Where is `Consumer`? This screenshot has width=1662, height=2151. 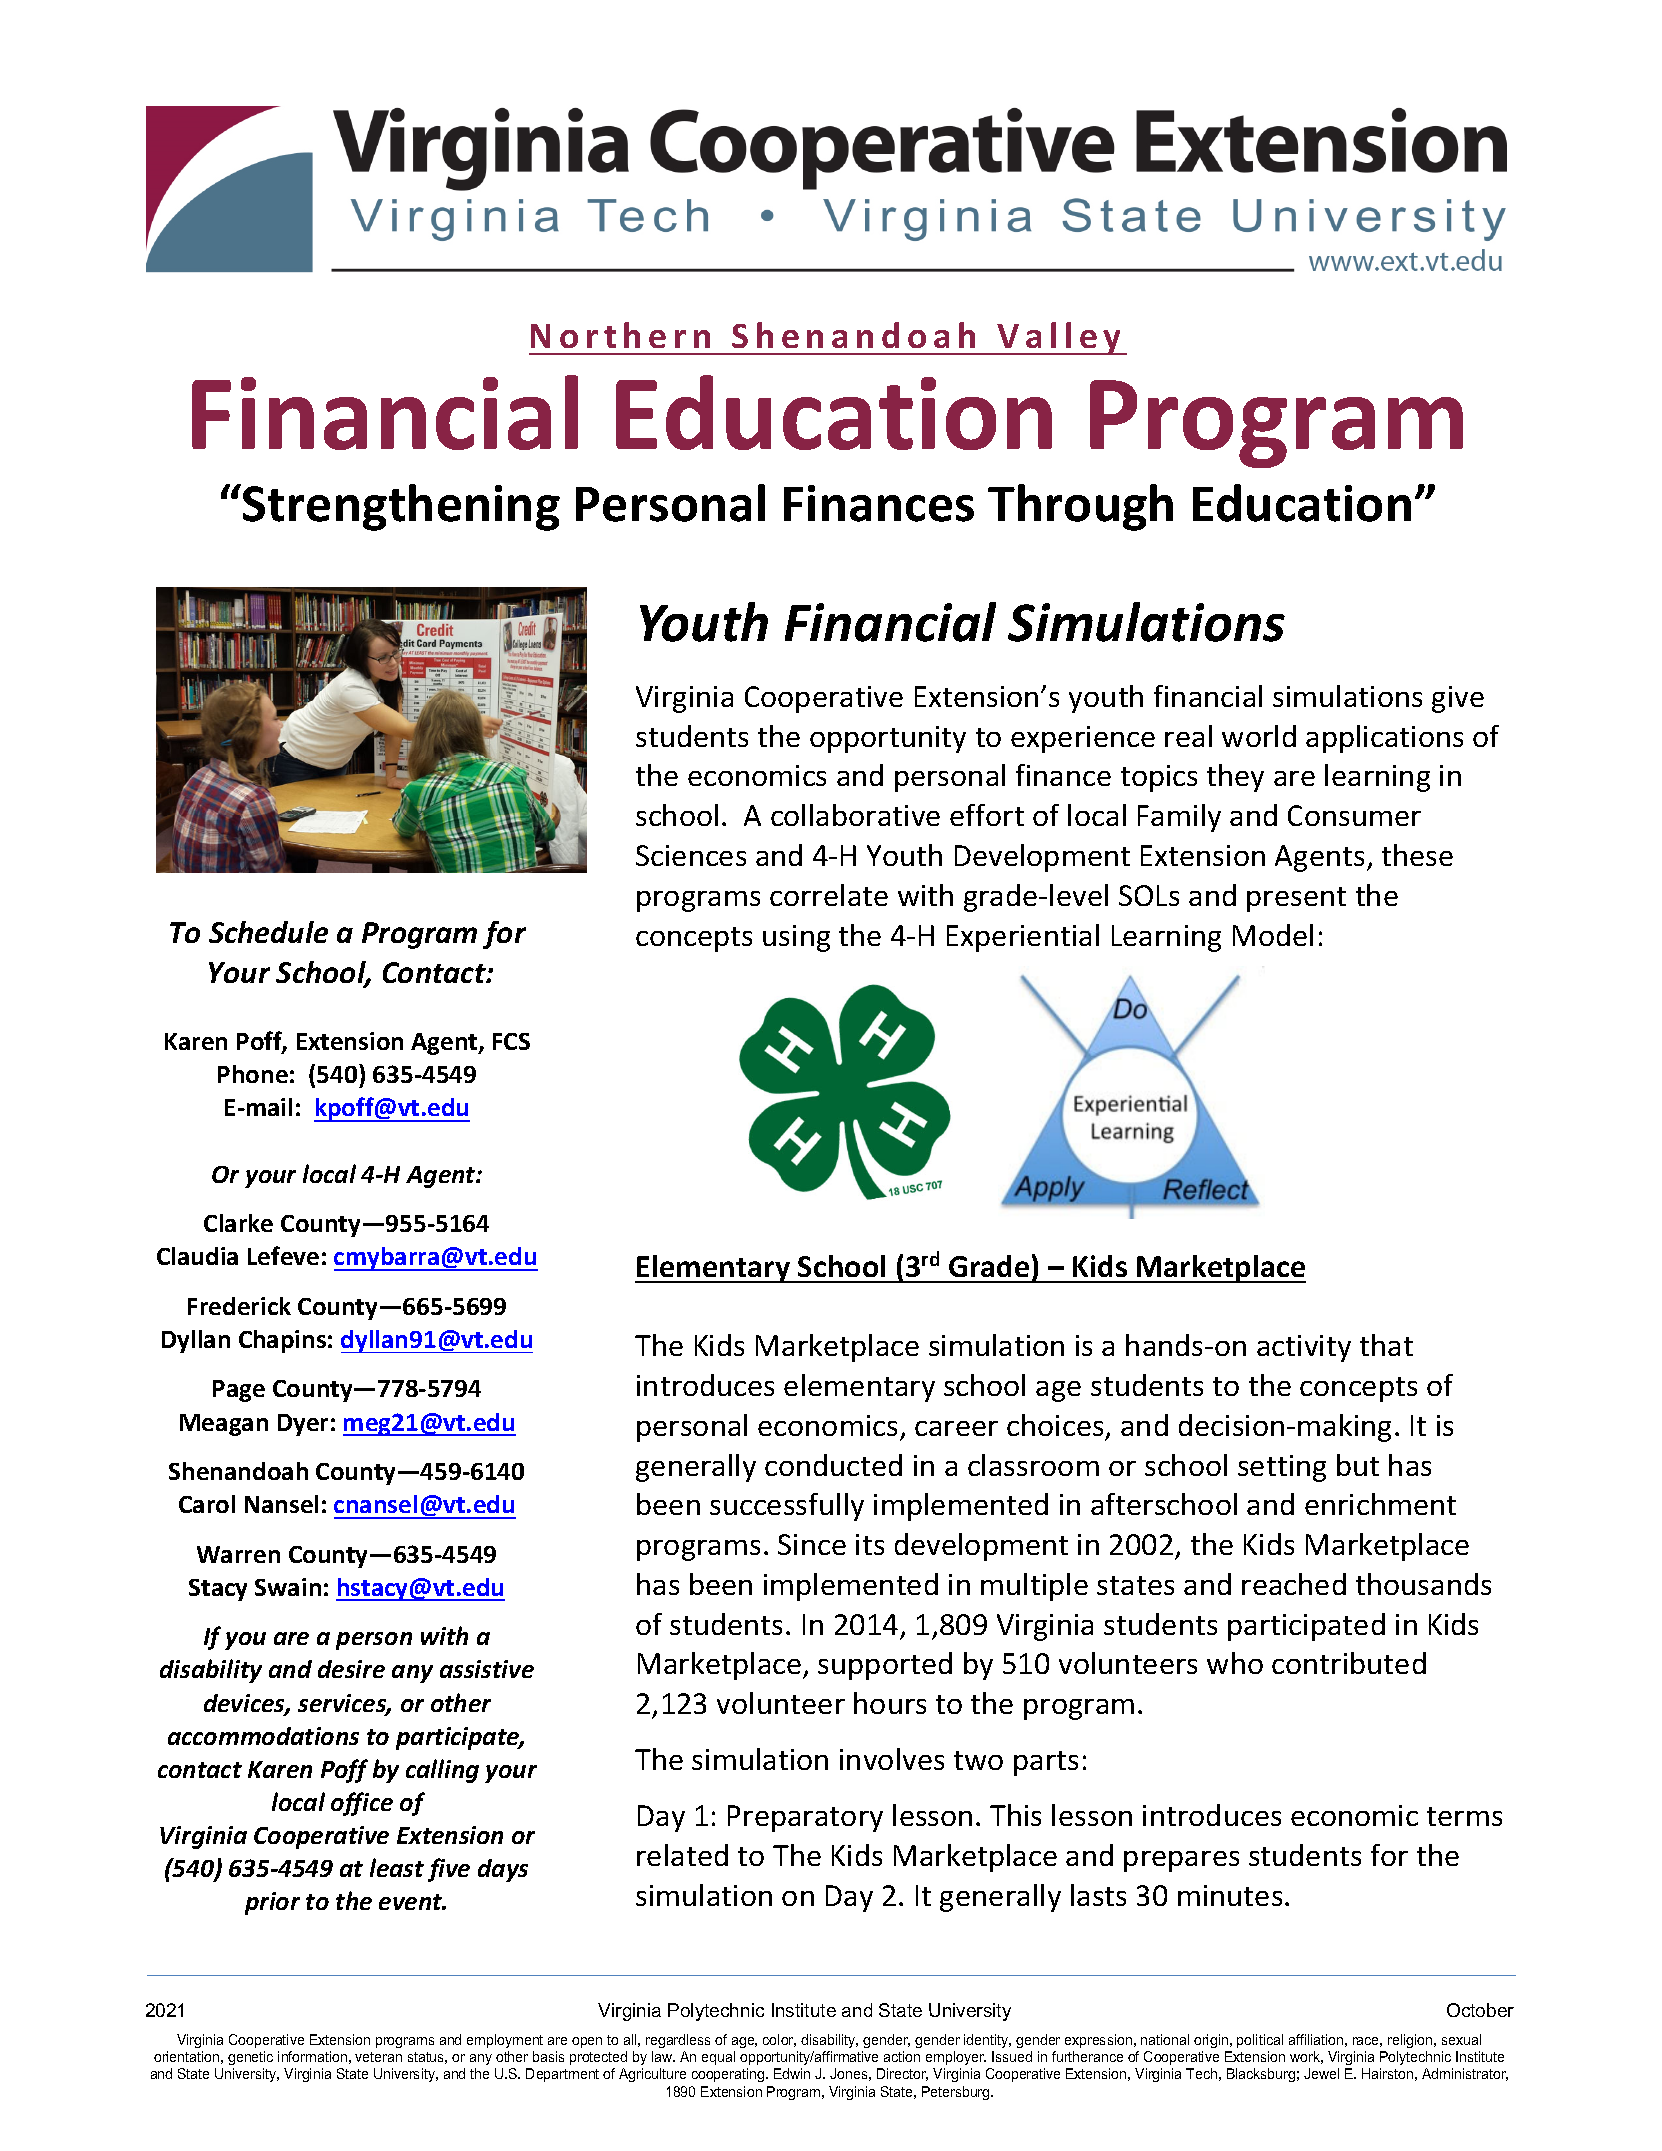 Consumer is located at coordinates (1354, 815).
